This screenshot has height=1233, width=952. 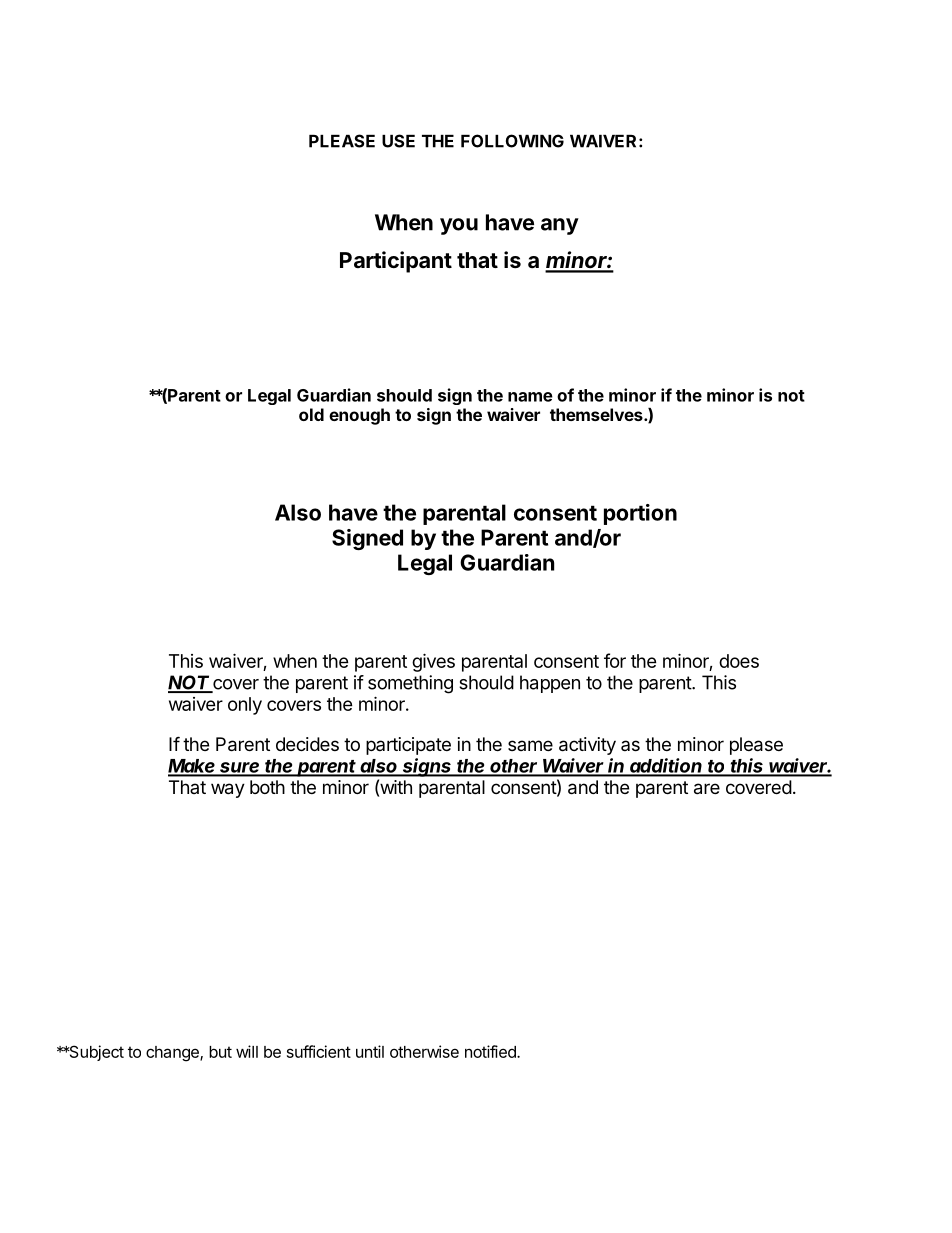 What do you see at coordinates (311, 414) in the screenshot?
I see `old` at bounding box center [311, 414].
